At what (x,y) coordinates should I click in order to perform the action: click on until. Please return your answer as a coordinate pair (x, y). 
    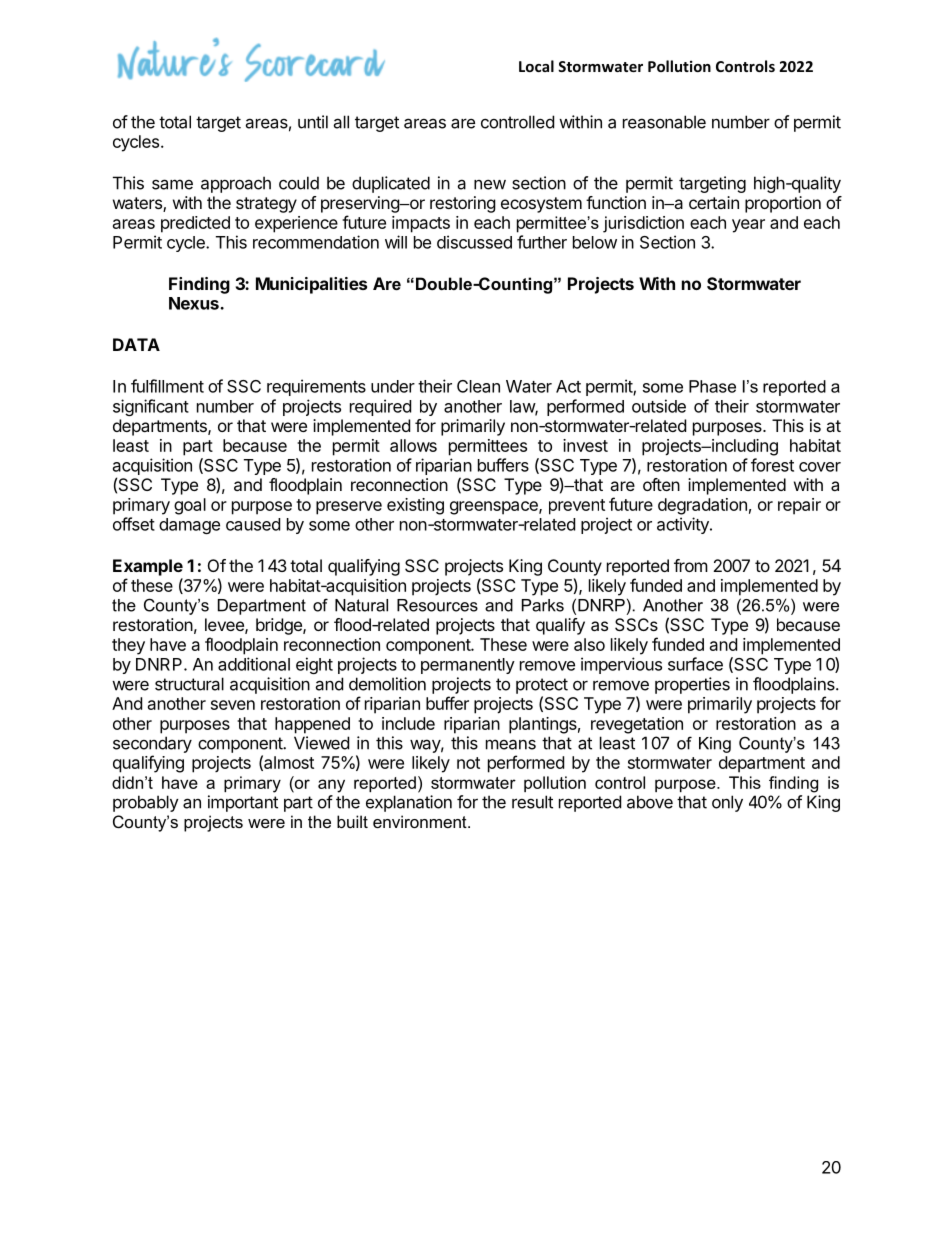
    Looking at the image, I should click on (313, 122).
